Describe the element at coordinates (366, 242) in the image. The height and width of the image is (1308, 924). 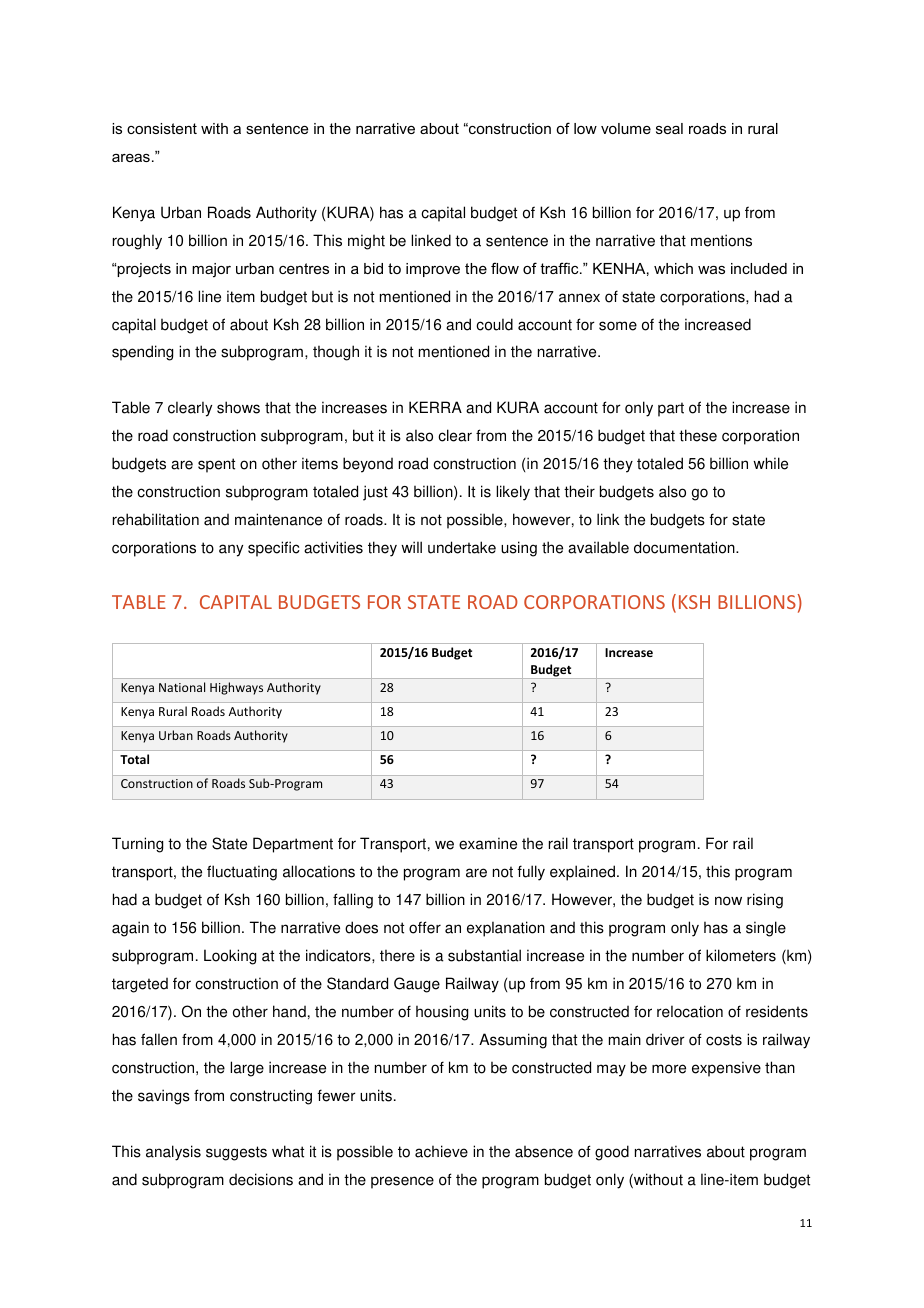
I see `might` at that location.
